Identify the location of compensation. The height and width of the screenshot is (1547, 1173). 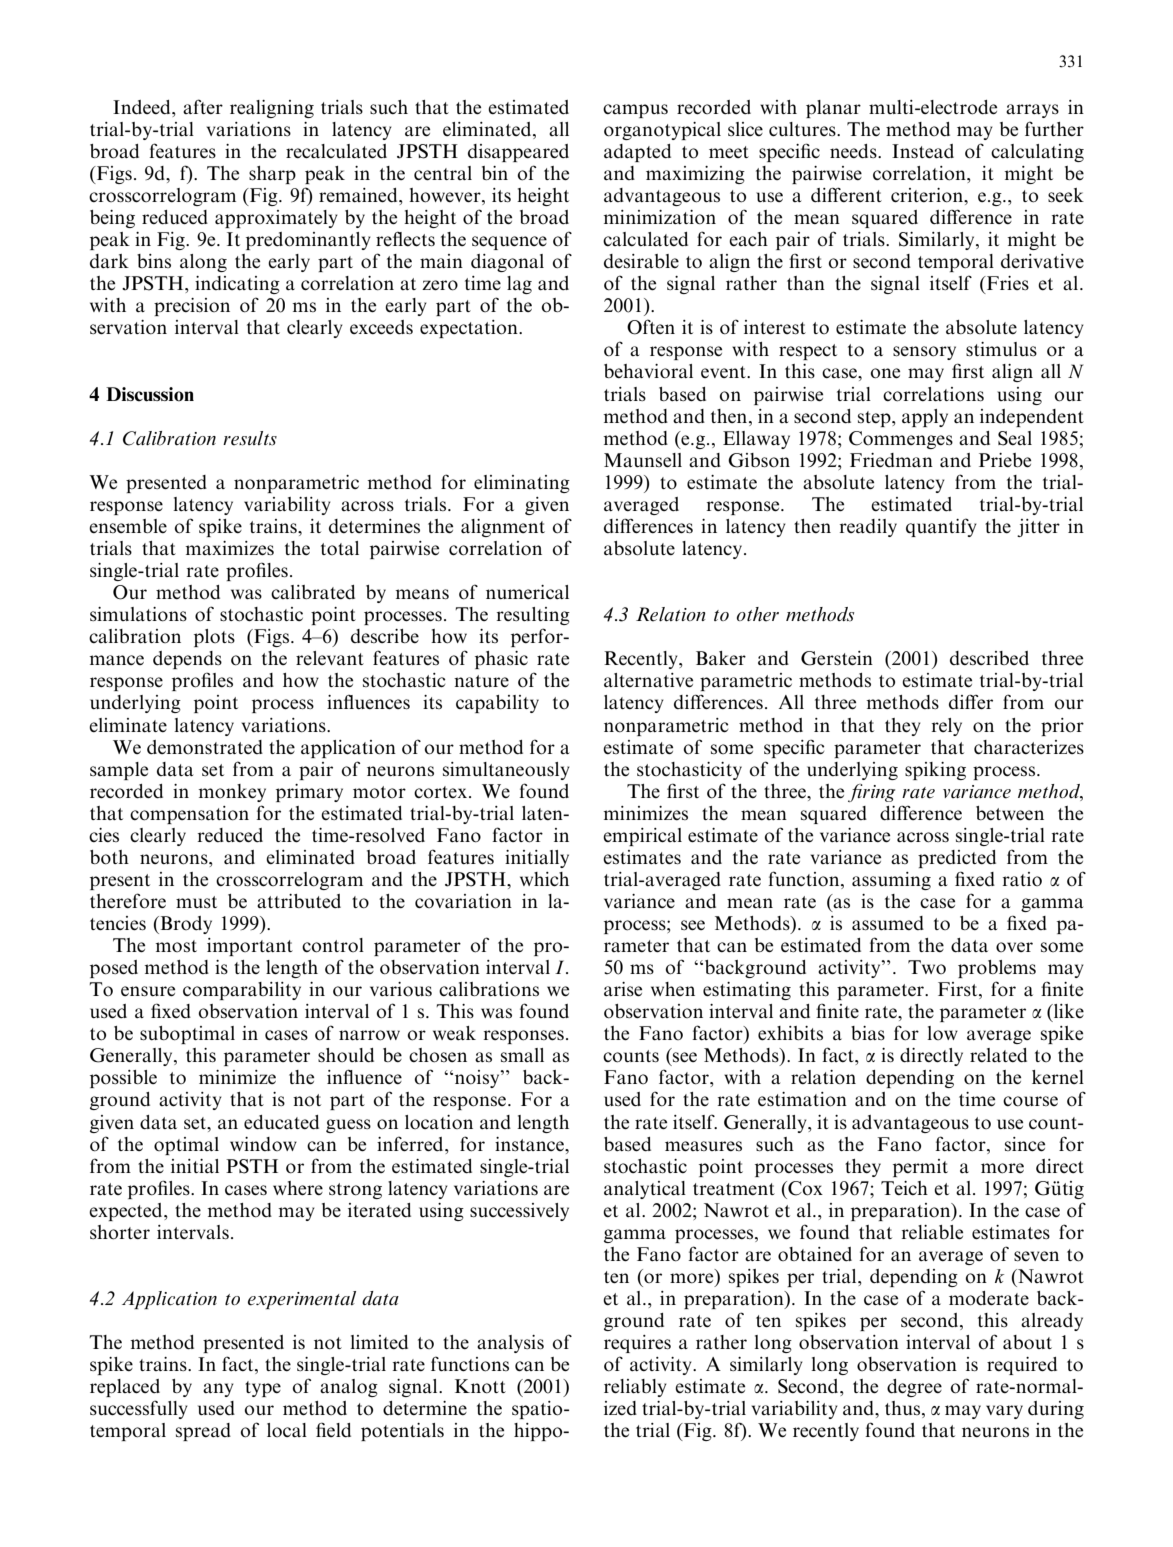
(189, 815).
